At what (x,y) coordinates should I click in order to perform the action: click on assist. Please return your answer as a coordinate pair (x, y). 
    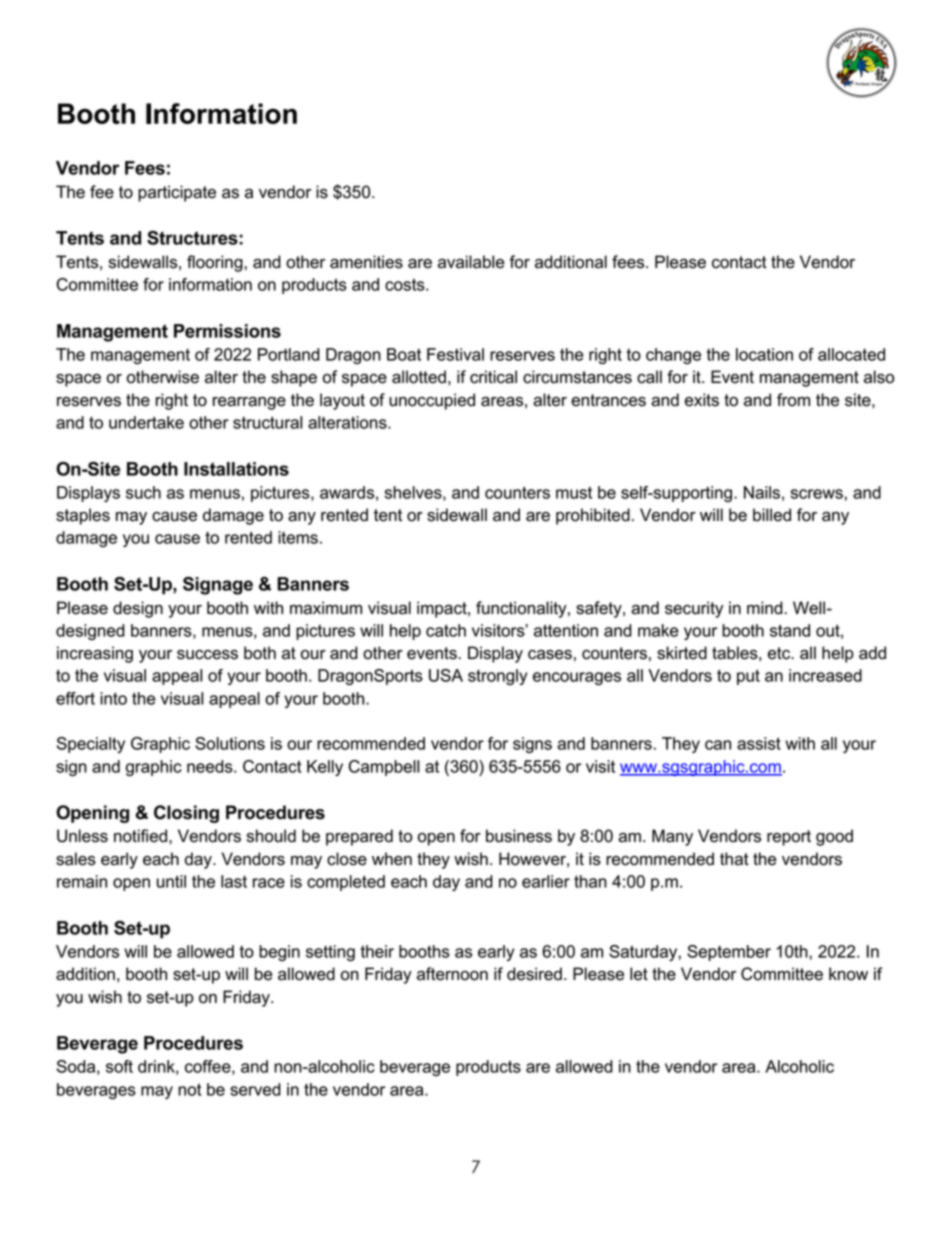
    Looking at the image, I should click on (759, 743).
